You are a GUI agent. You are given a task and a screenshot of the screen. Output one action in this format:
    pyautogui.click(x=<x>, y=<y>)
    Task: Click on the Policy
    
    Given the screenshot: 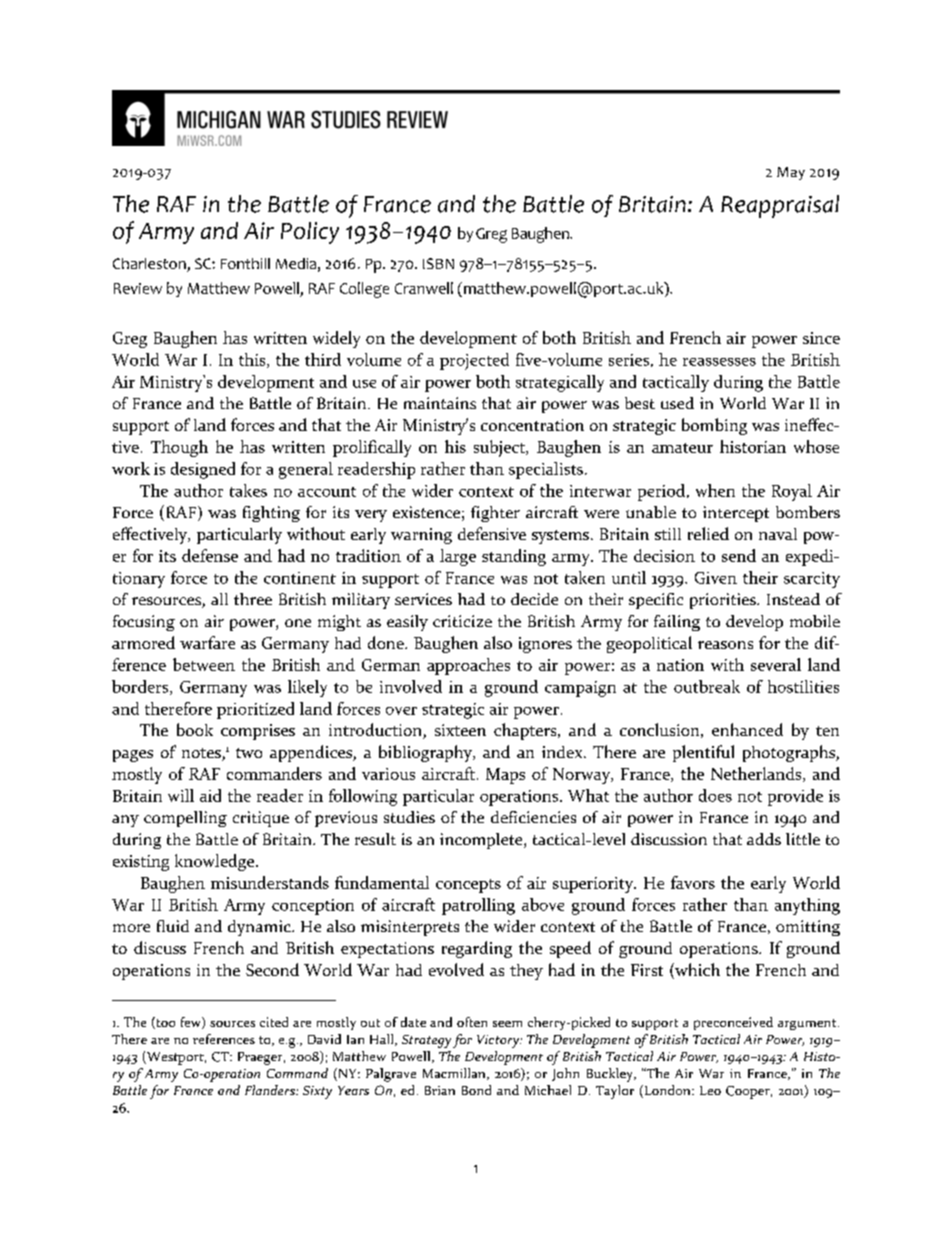 What is the action you would take?
    pyautogui.click(x=310, y=233)
